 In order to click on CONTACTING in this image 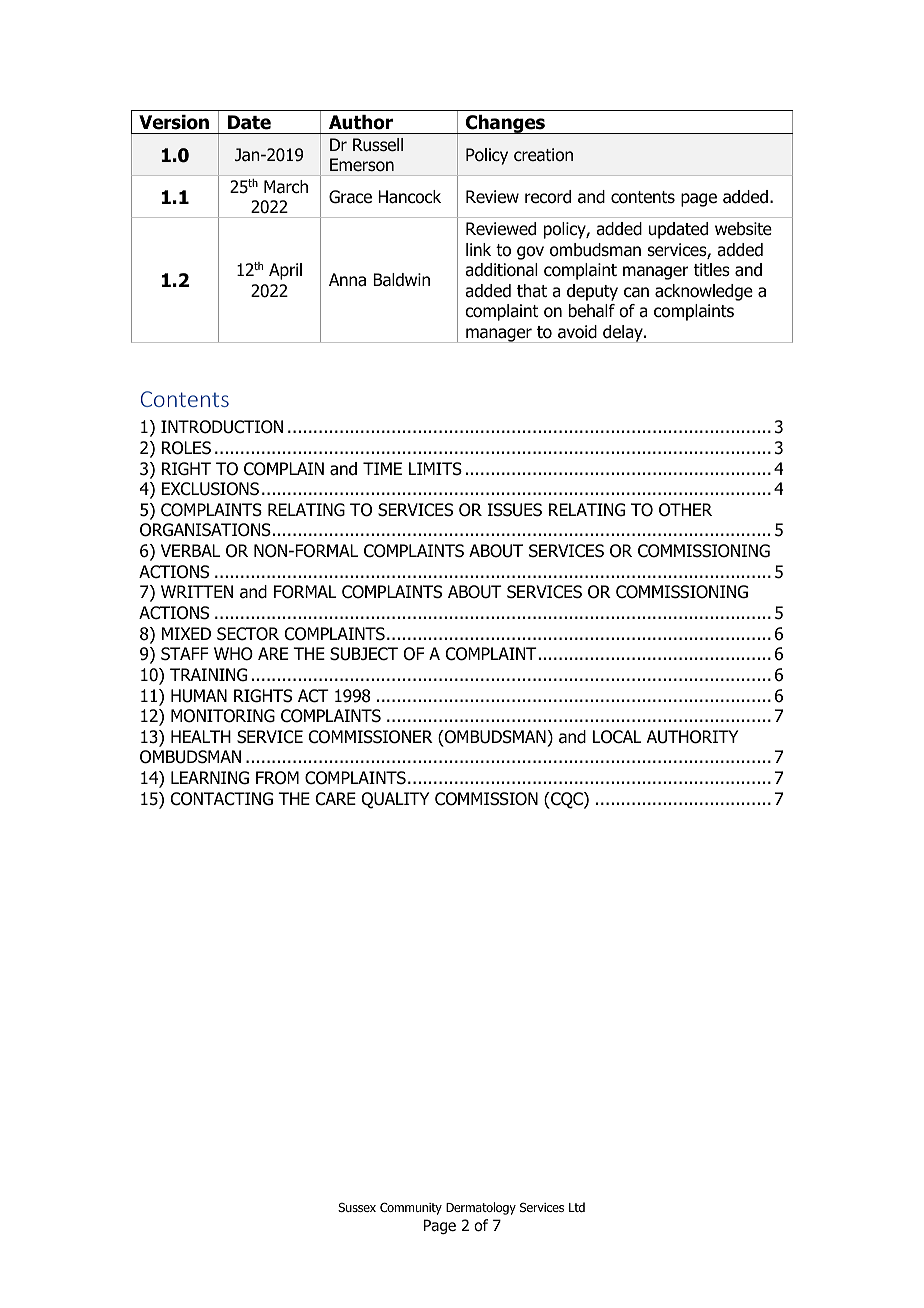, I will do `click(222, 799)`.
